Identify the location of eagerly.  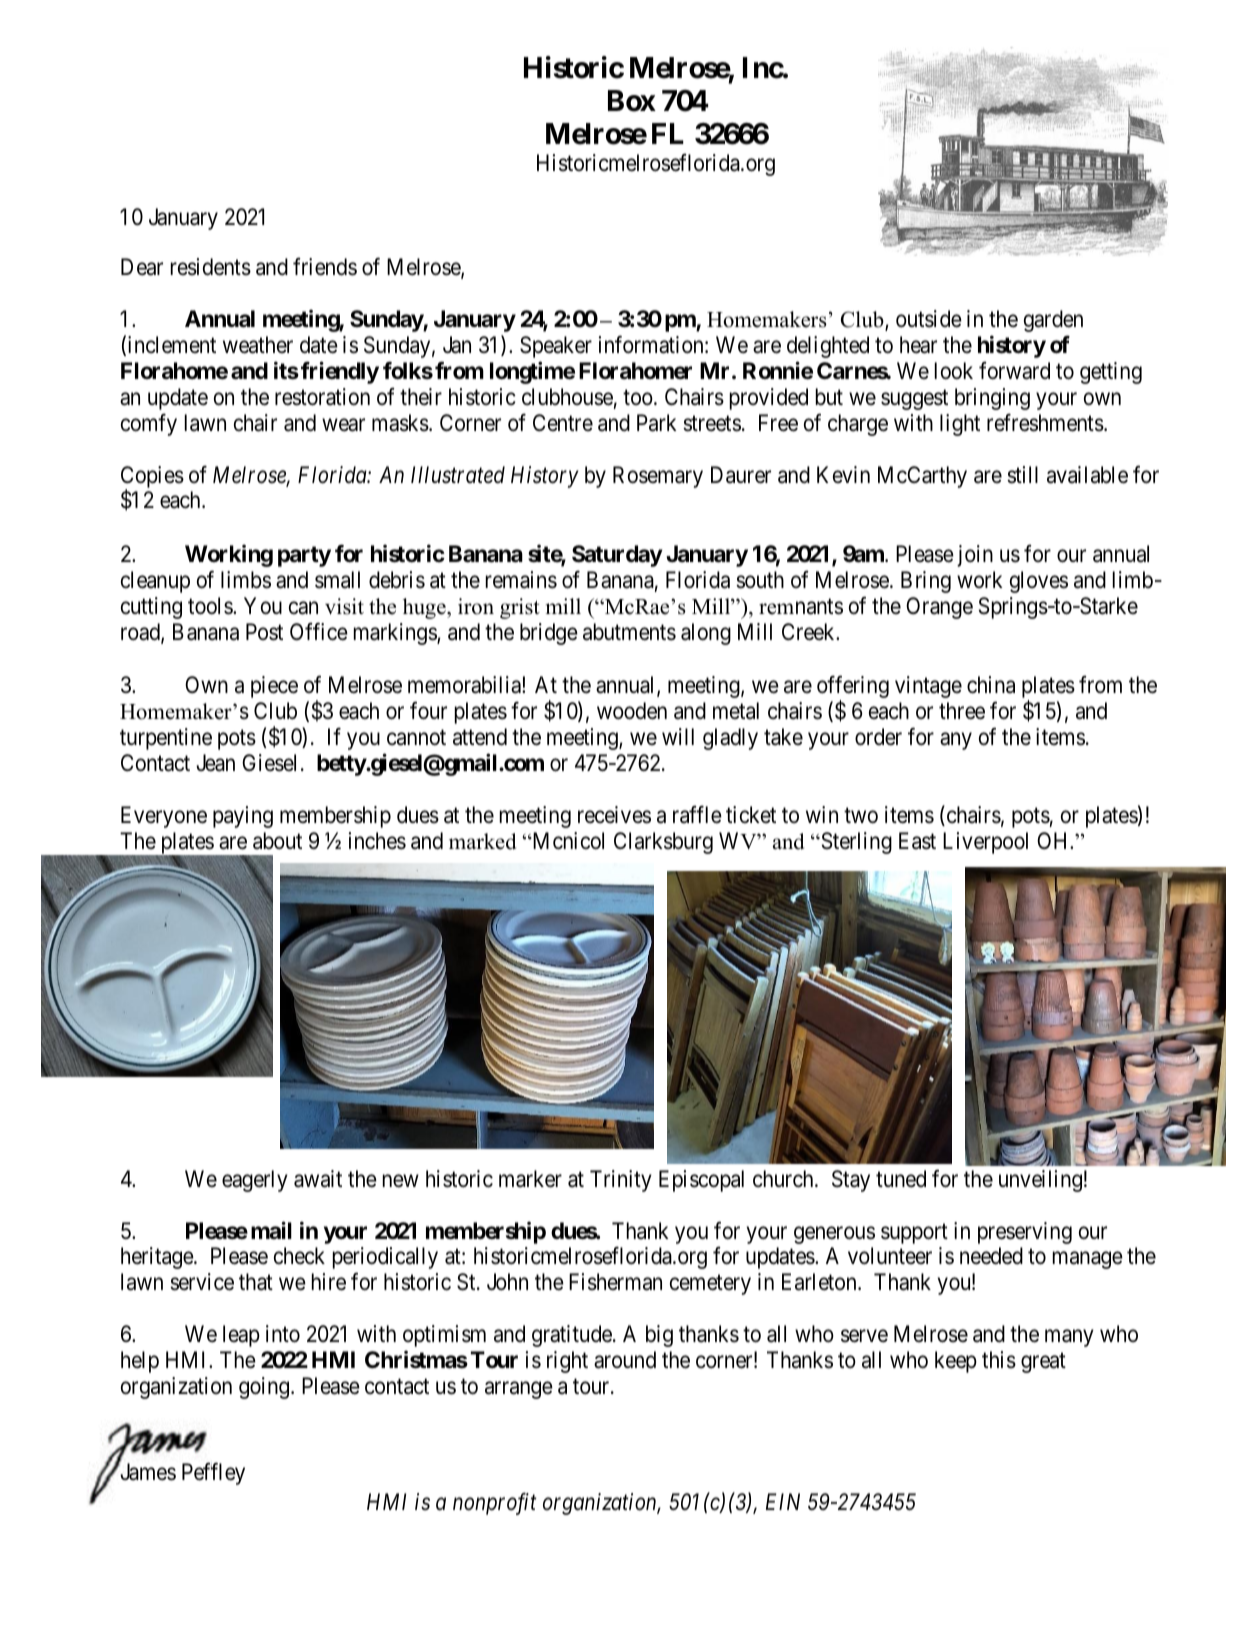
(255, 1181).
